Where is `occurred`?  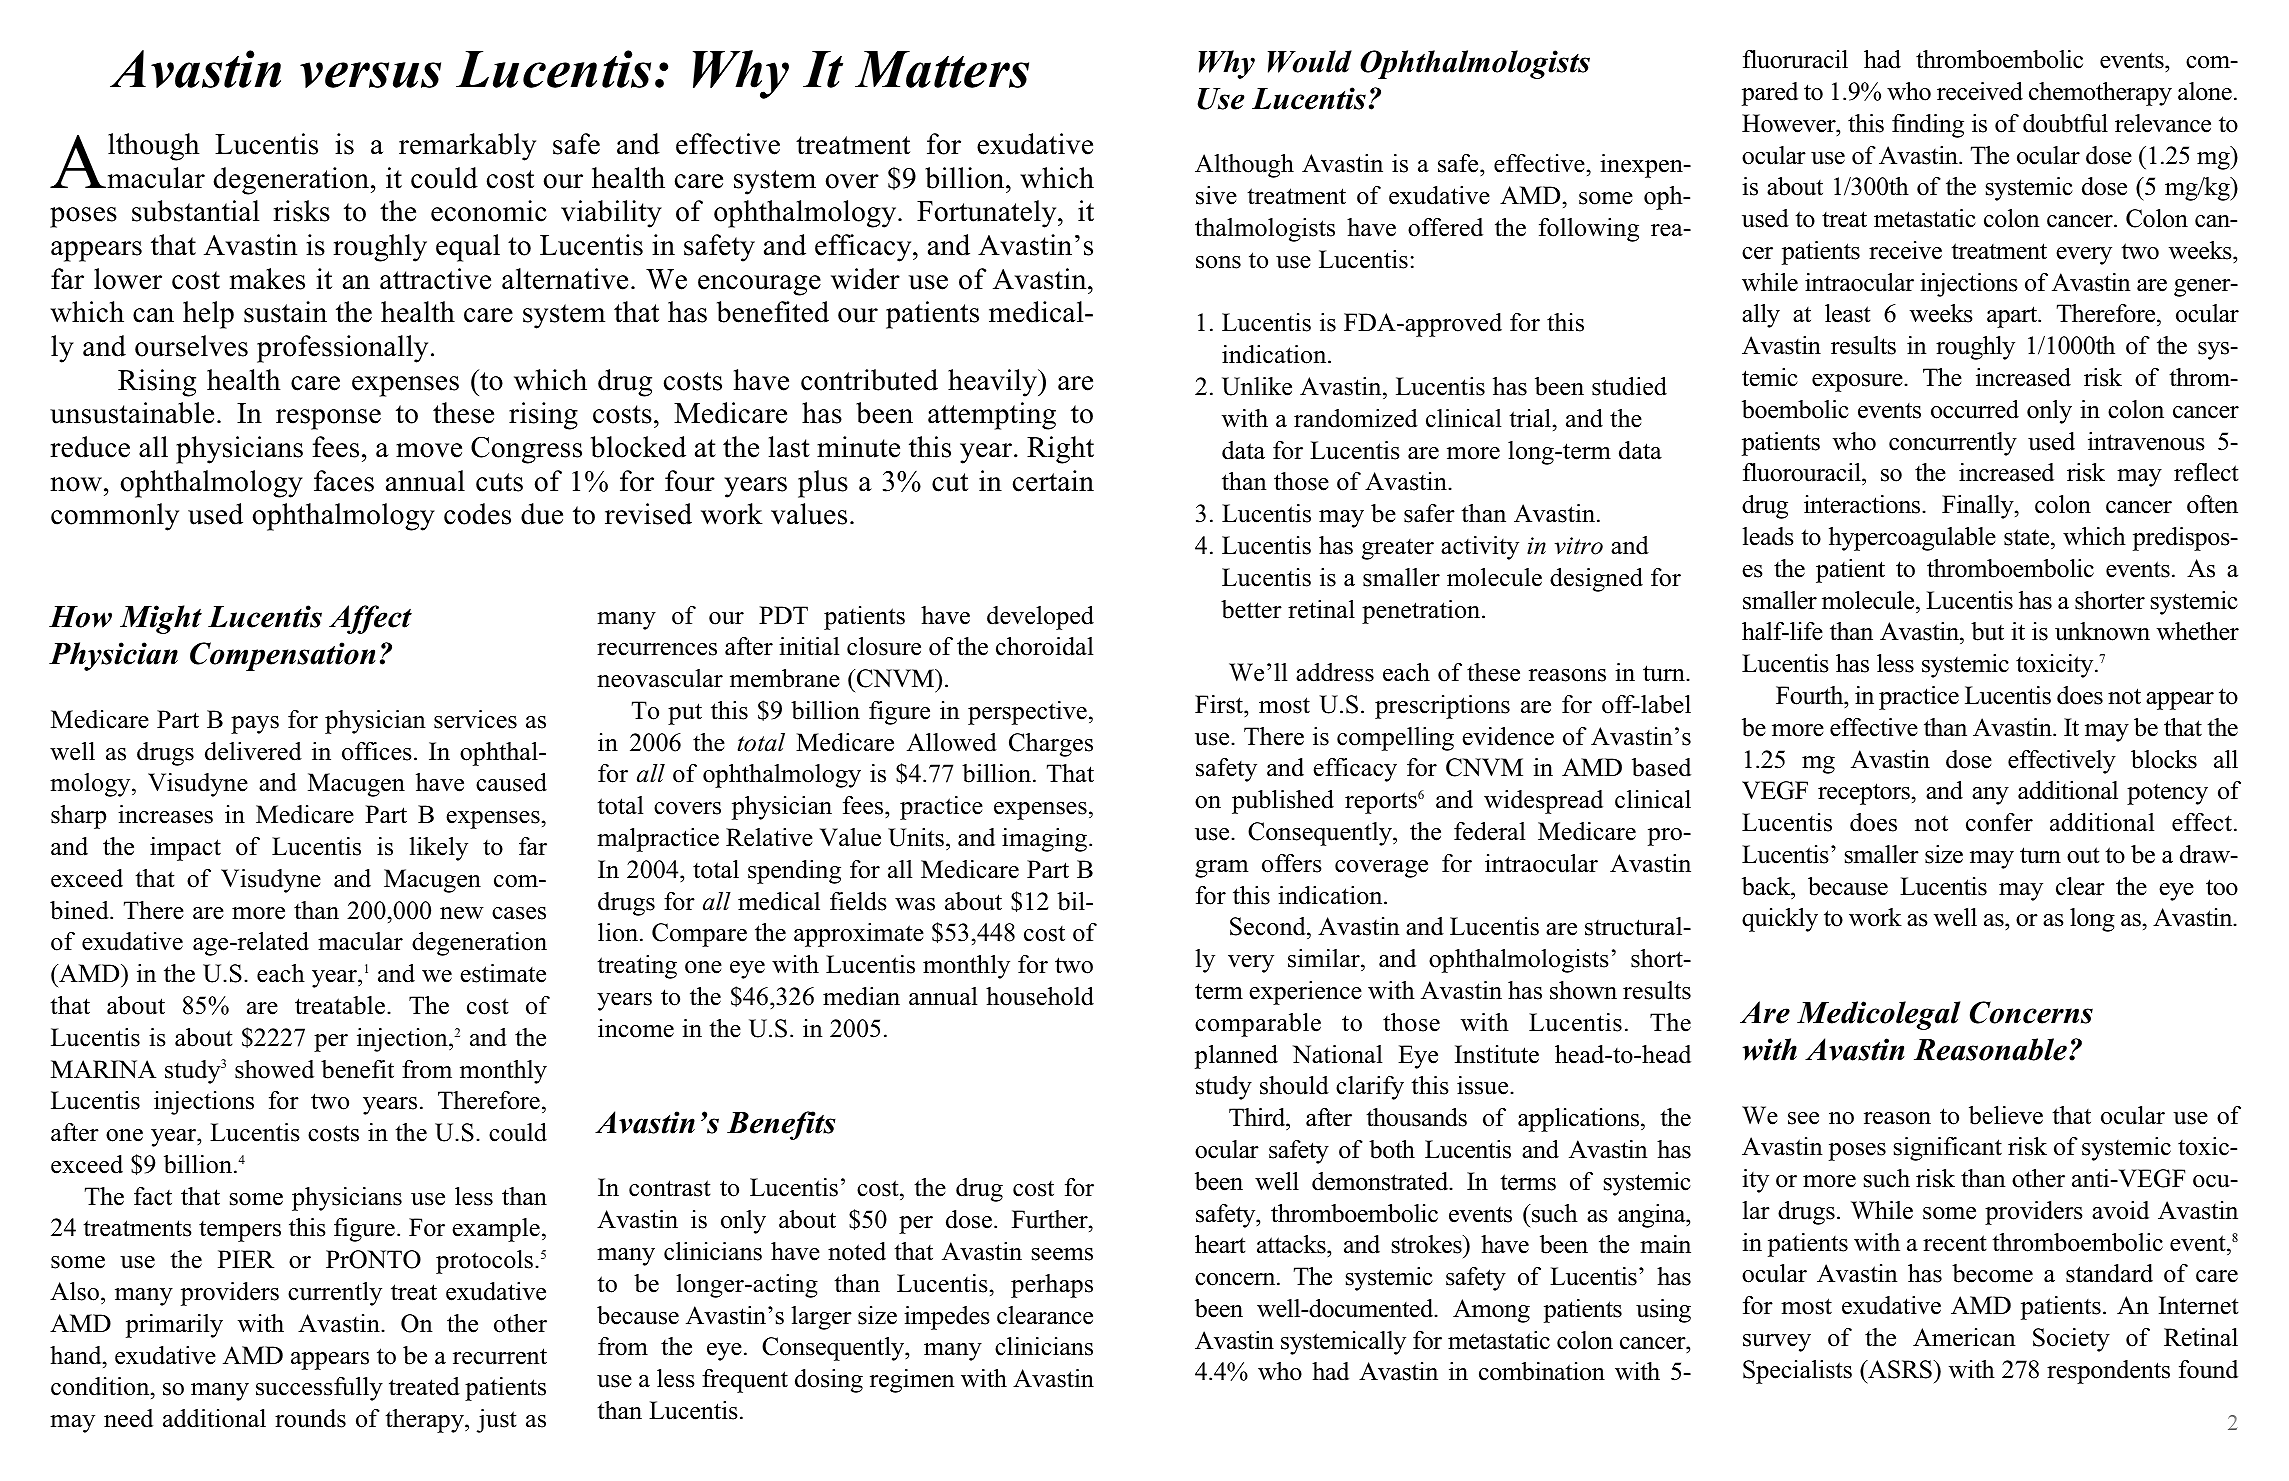 occurred is located at coordinates (1975, 409).
